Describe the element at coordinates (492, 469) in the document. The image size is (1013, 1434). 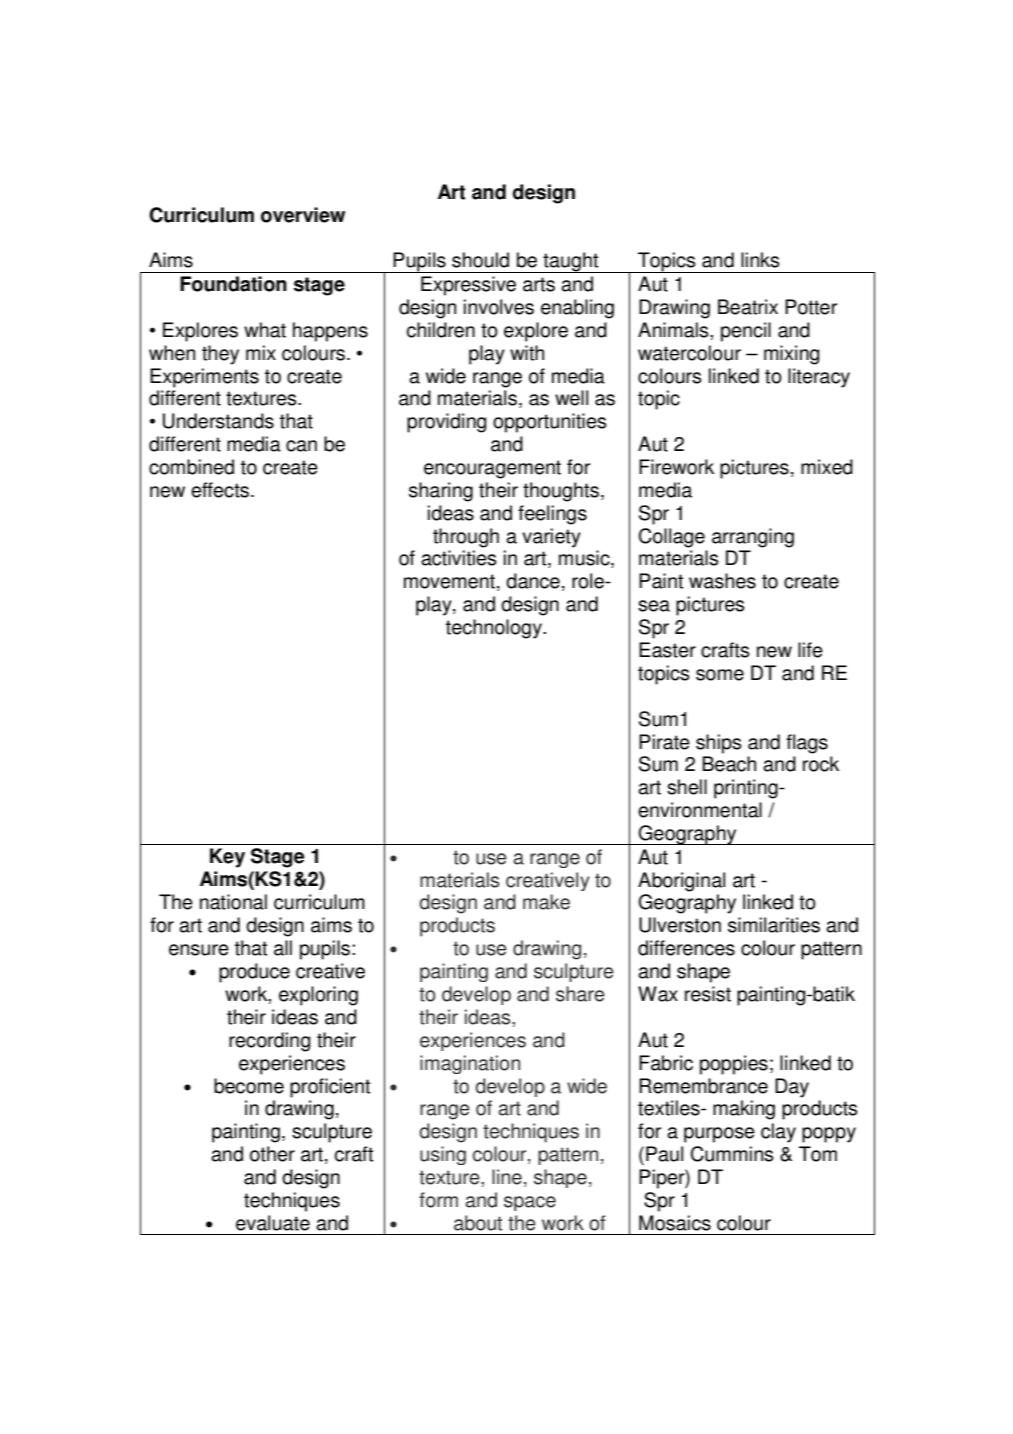
I see `encouragement` at that location.
